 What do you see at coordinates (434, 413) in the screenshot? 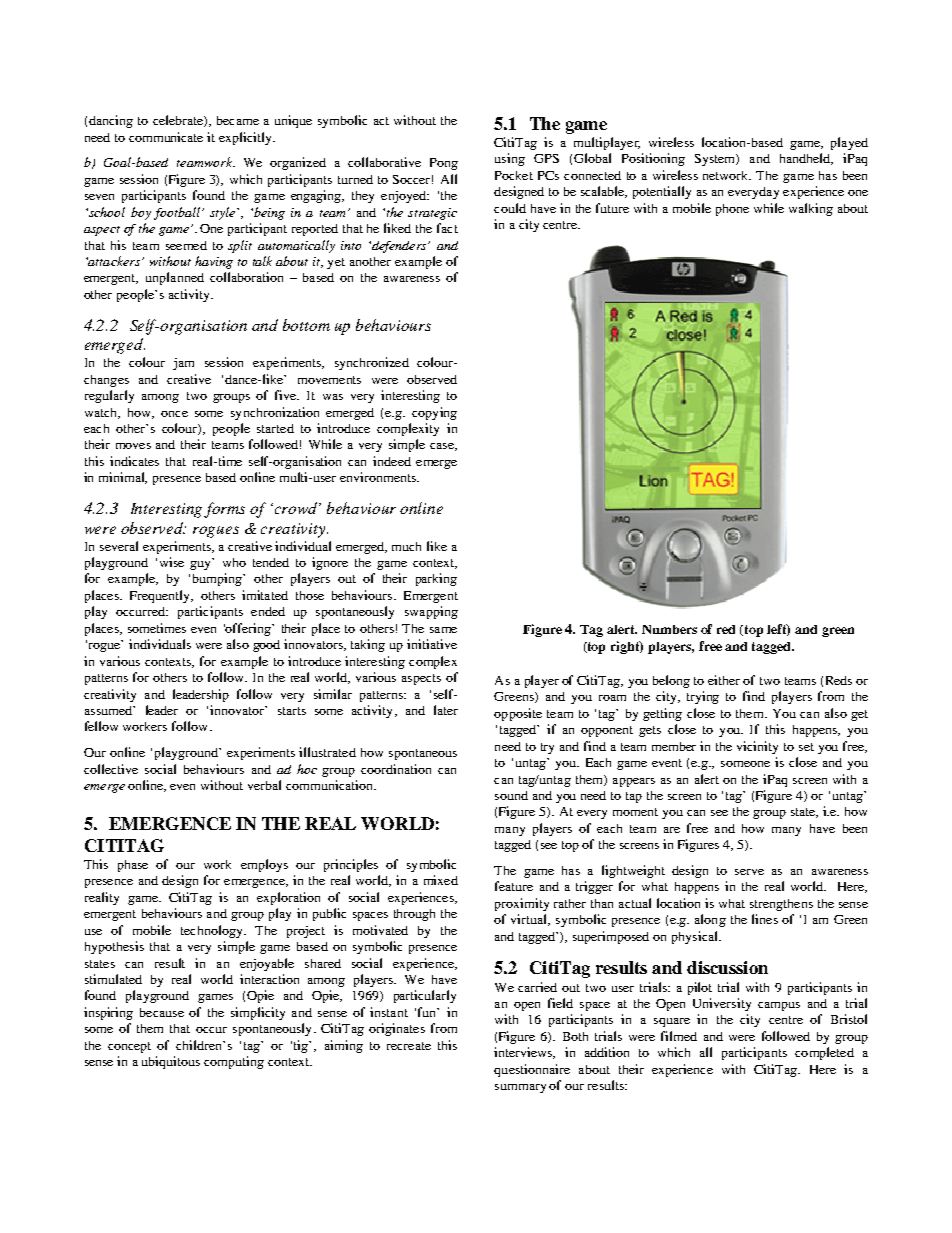
I see `copying` at bounding box center [434, 413].
